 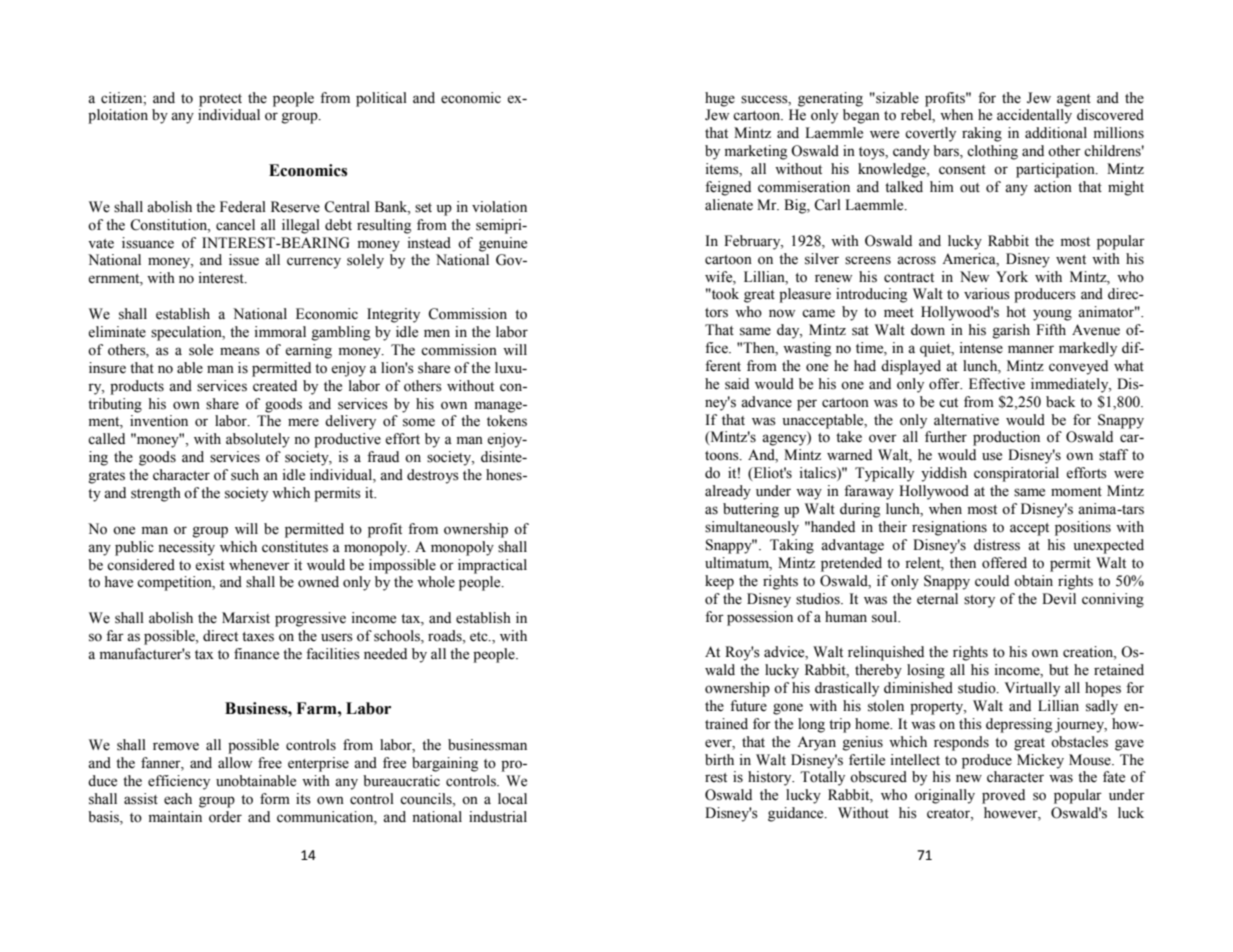 What do you see at coordinates (987, 294) in the image?
I see `various` at bounding box center [987, 294].
